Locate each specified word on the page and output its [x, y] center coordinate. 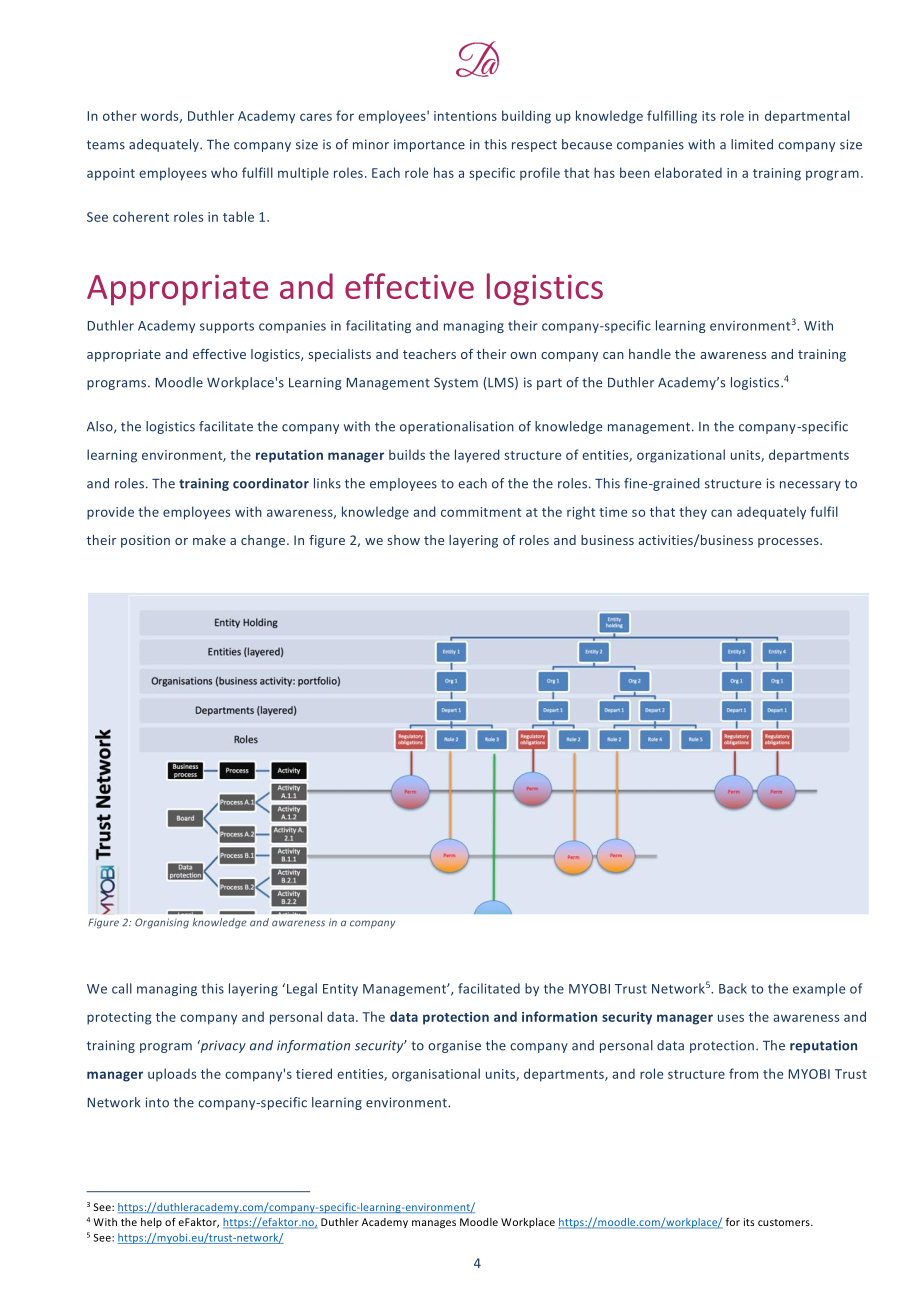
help [151, 1223]
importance [429, 145]
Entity [340, 990]
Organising [162, 923]
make [209, 540]
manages [434, 1224]
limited [752, 144]
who [224, 172]
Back [733, 988]
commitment [481, 512]
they [693, 513]
